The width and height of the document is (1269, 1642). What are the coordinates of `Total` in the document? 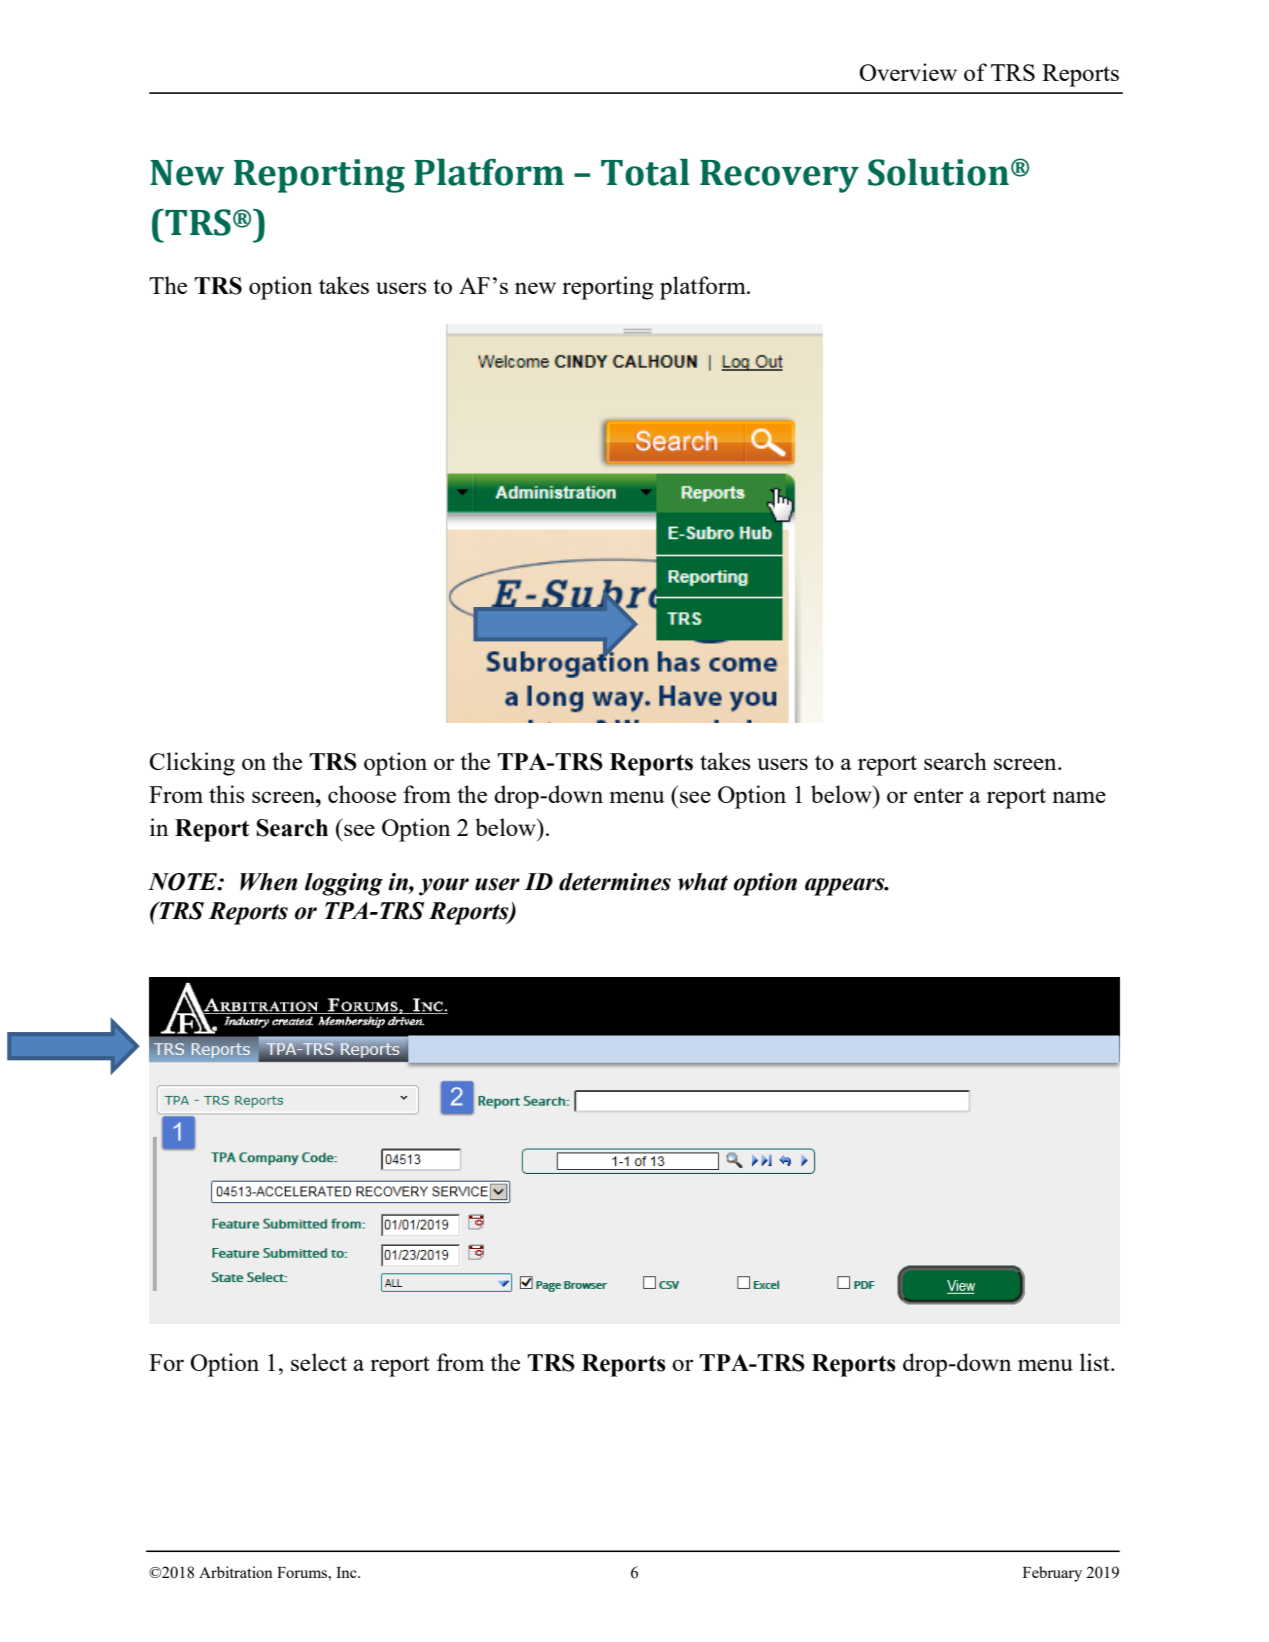 It's located at (645, 172).
